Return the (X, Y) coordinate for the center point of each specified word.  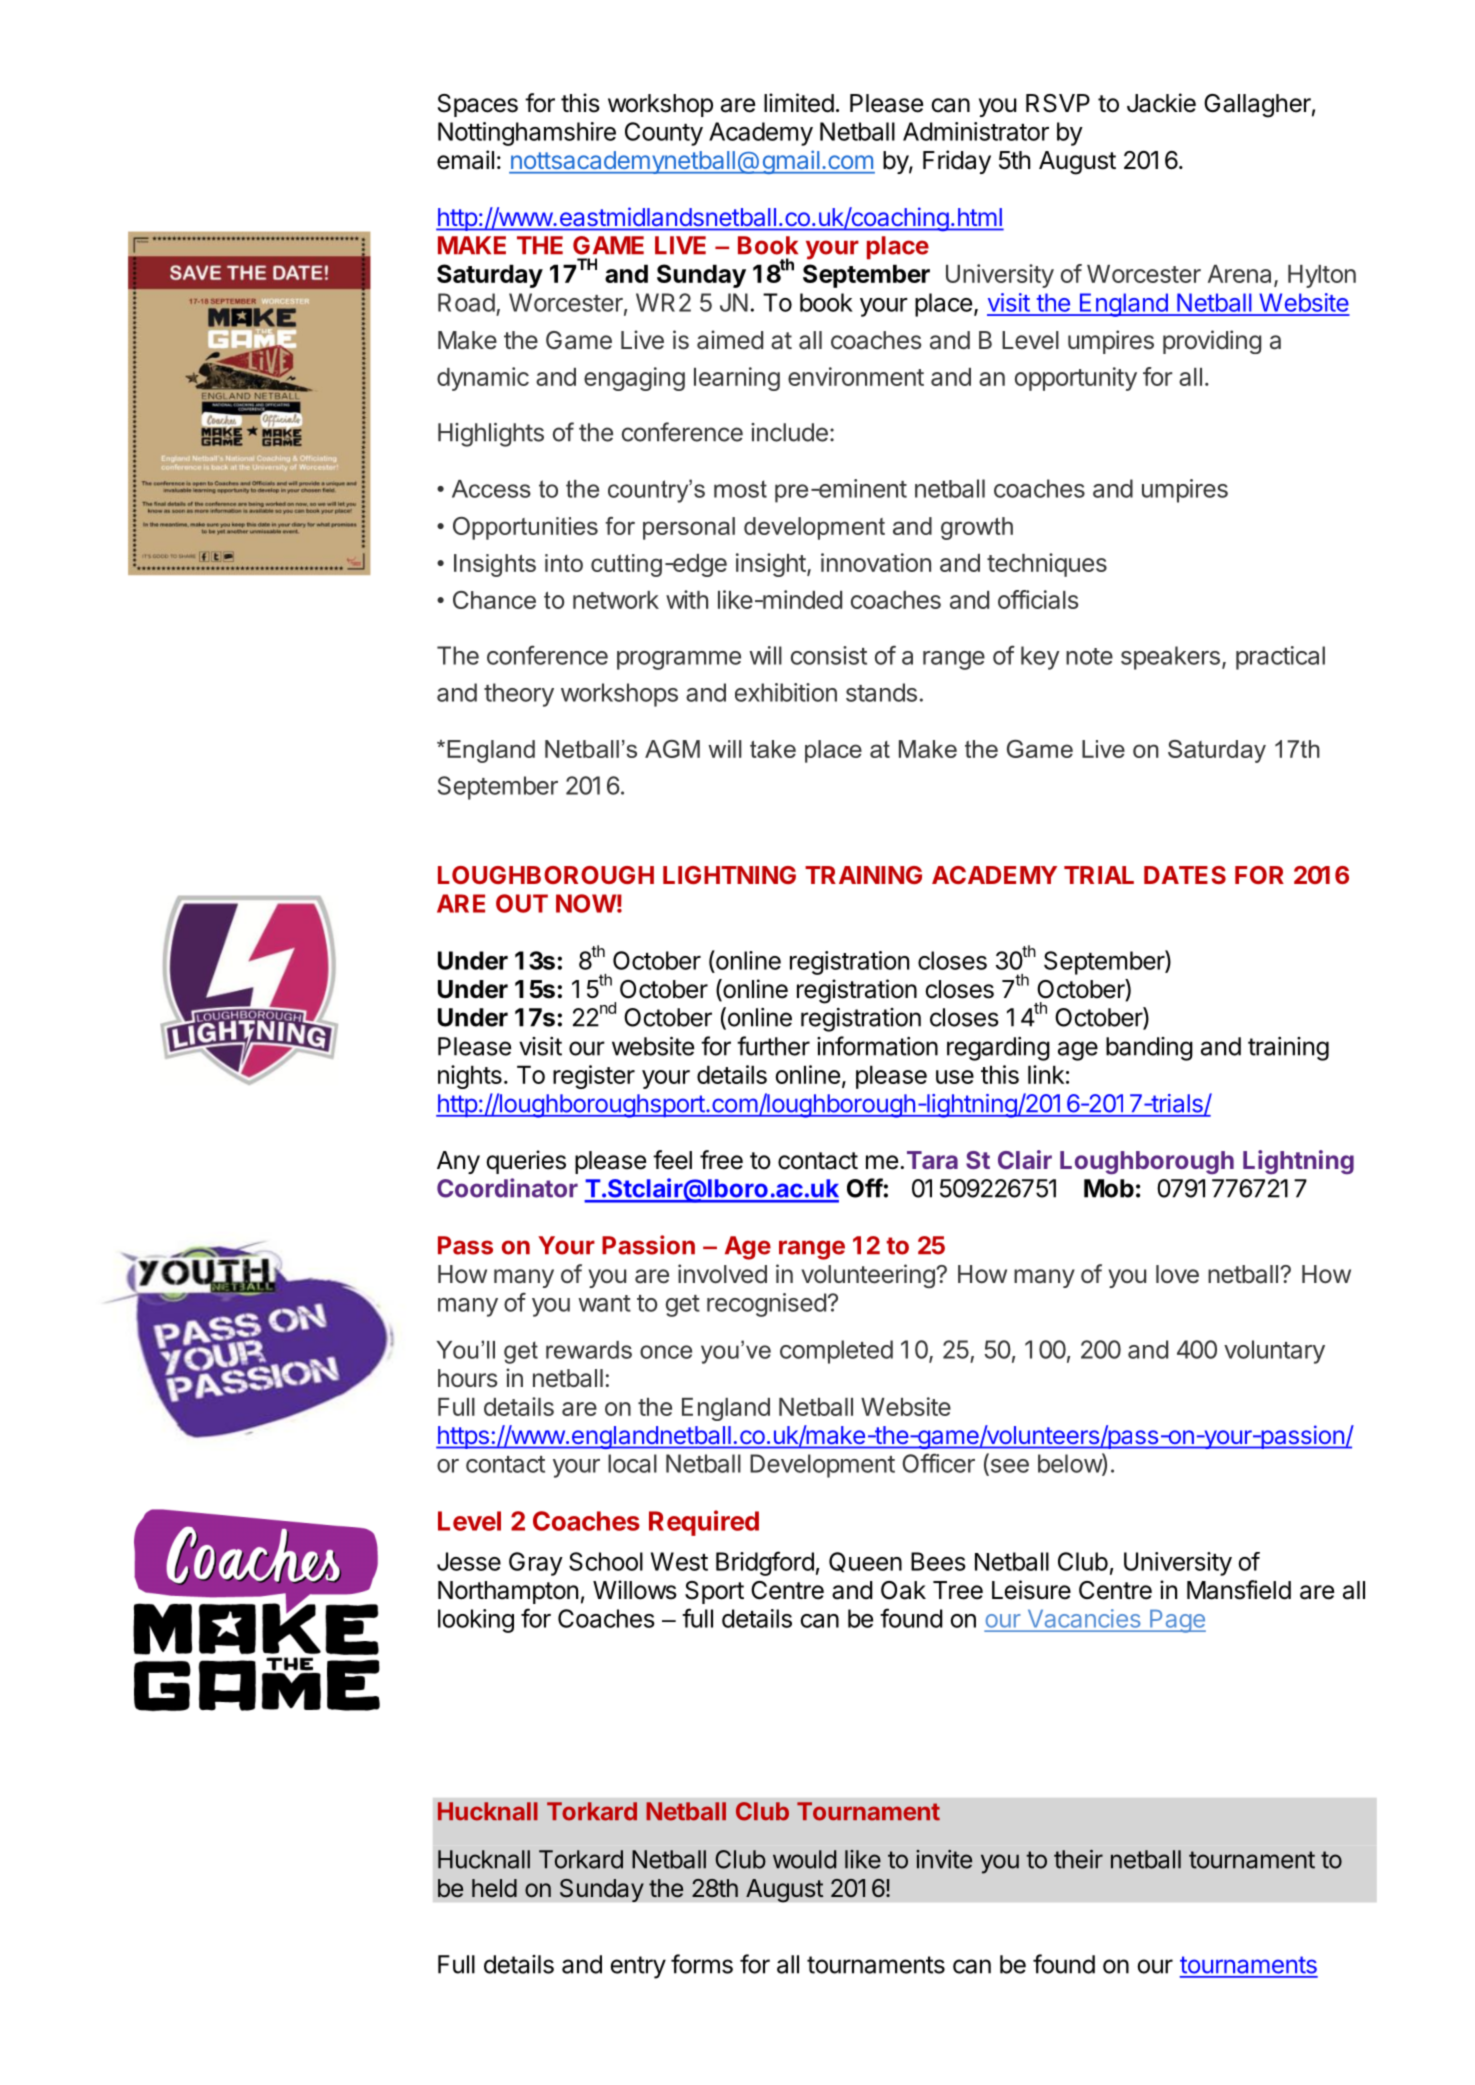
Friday (957, 162)
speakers (1170, 658)
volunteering (869, 1276)
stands (881, 692)
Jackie (1161, 103)
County (664, 134)
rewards (589, 1350)
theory (519, 695)
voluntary (1274, 1352)
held (494, 1888)
